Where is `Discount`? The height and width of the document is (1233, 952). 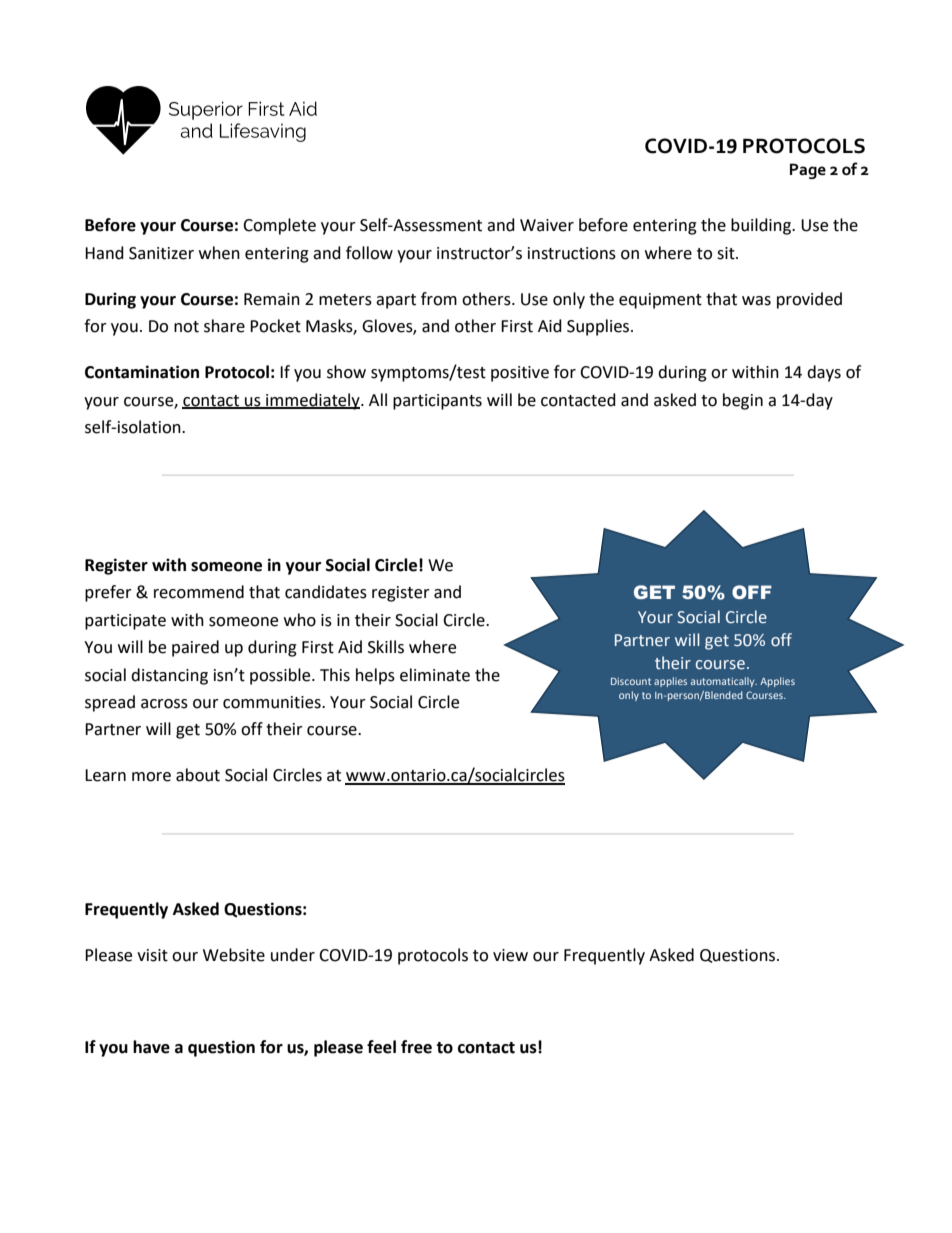 Discount is located at coordinates (631, 681).
